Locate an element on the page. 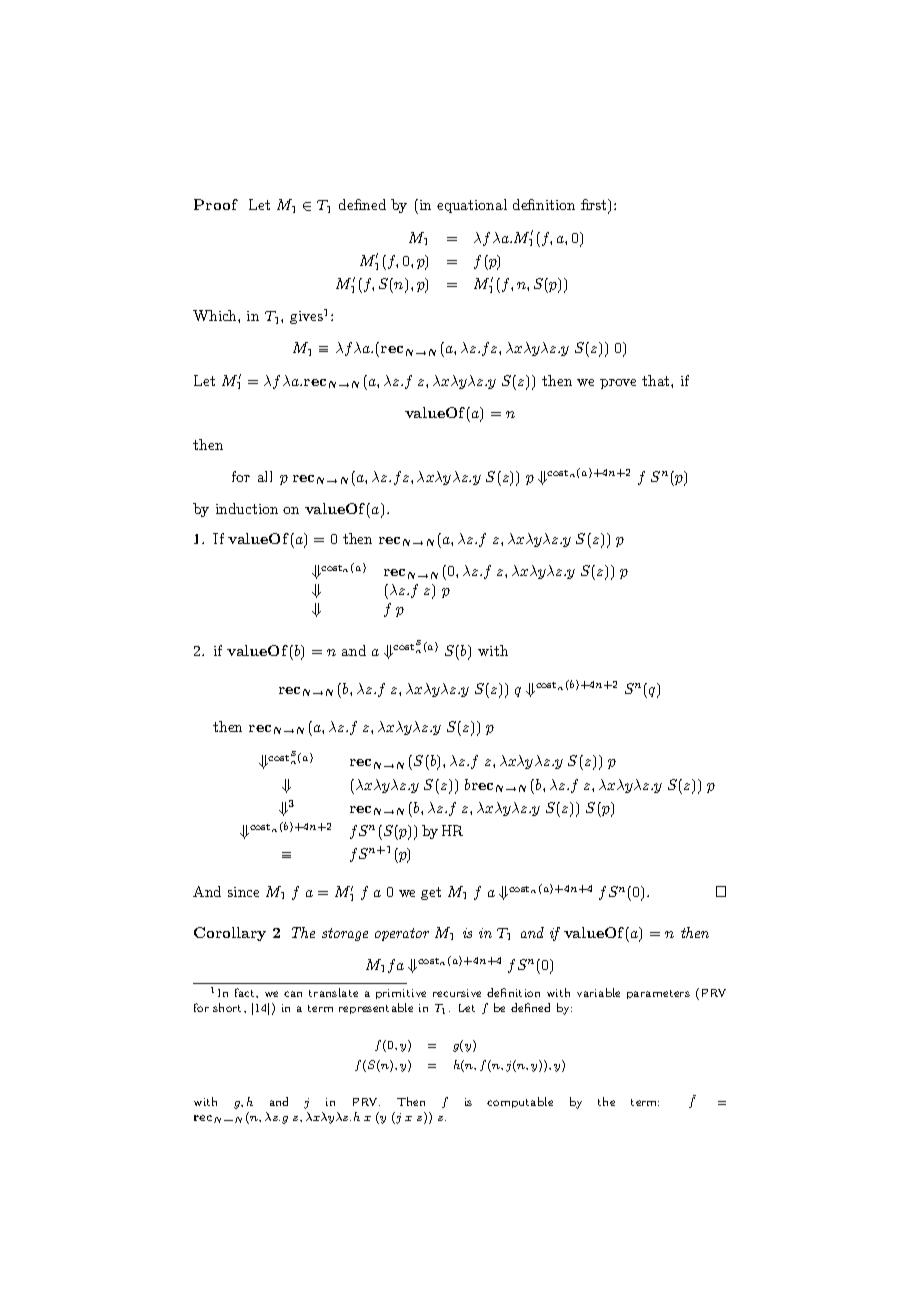 Image resolution: width=924 pixels, height=1308 pixels. short is located at coordinates (229, 1007).
